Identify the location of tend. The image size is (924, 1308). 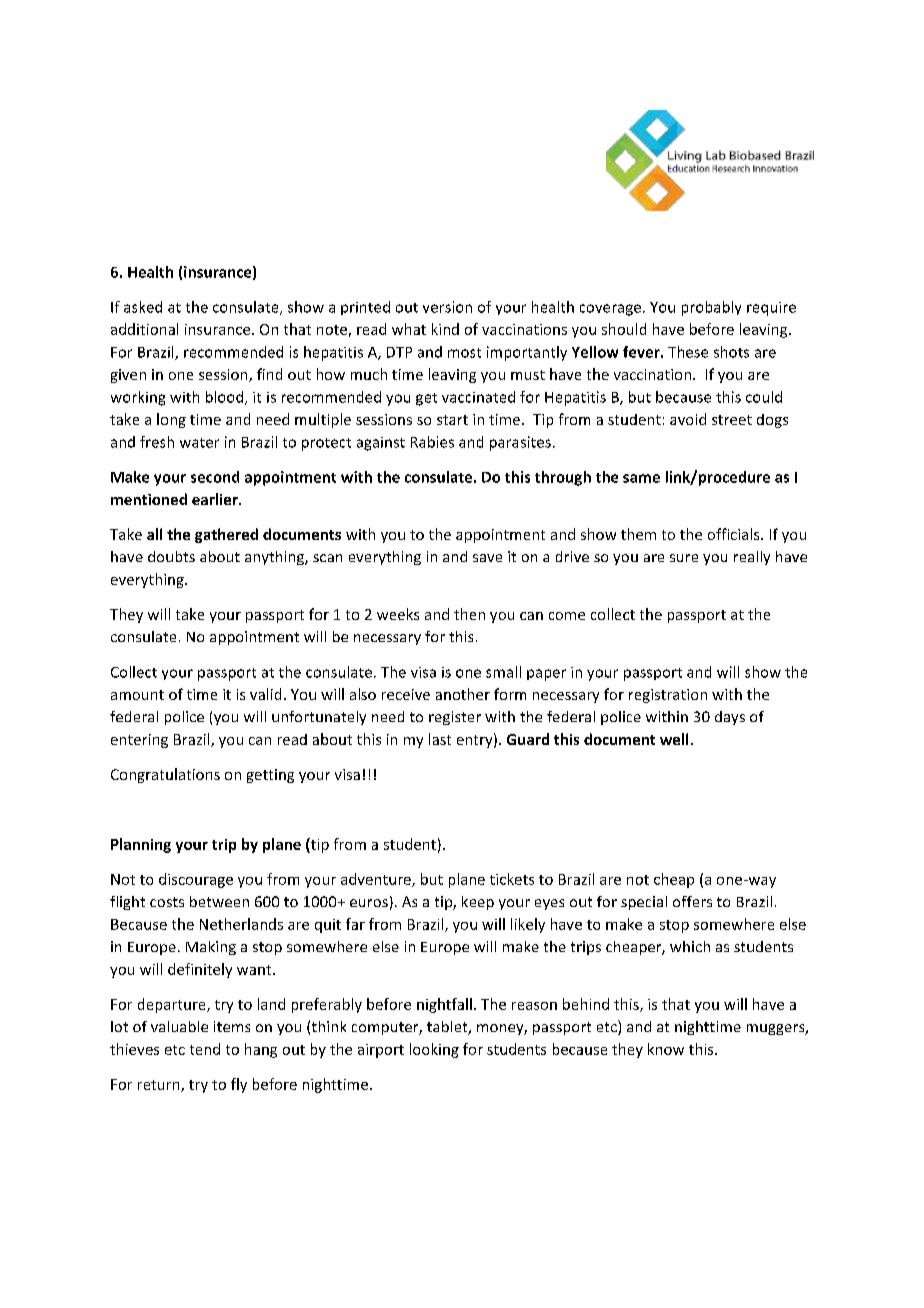
(205, 1049).
